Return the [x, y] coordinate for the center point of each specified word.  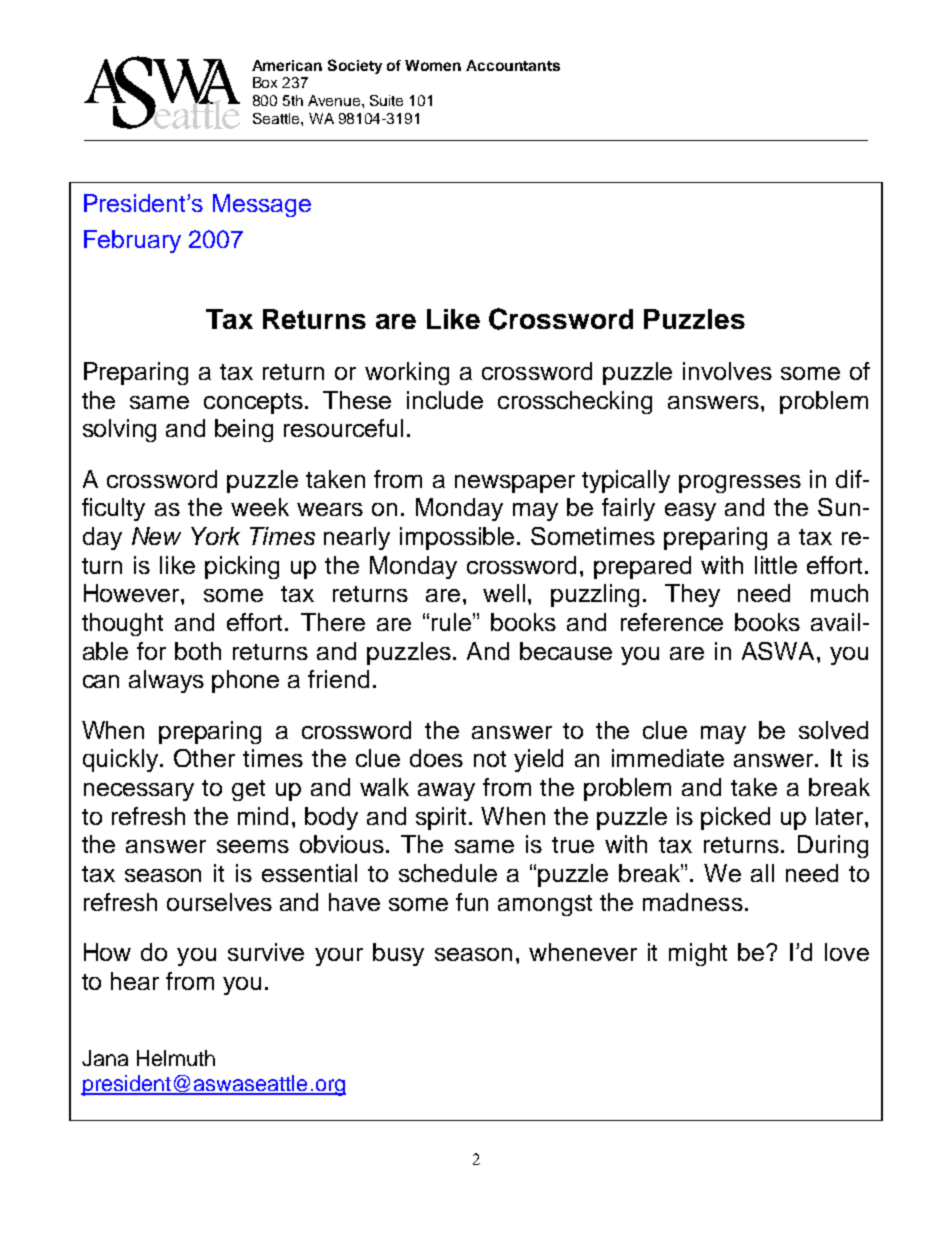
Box [265, 82]
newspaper [515, 484]
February [132, 241]
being [244, 430]
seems [253, 846]
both [198, 651]
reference [672, 622]
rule [451, 622]
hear [135, 981]
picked [735, 818]
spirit [441, 818]
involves [727, 371]
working [407, 373]
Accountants [513, 65]
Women [433, 65]
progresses [740, 484]
